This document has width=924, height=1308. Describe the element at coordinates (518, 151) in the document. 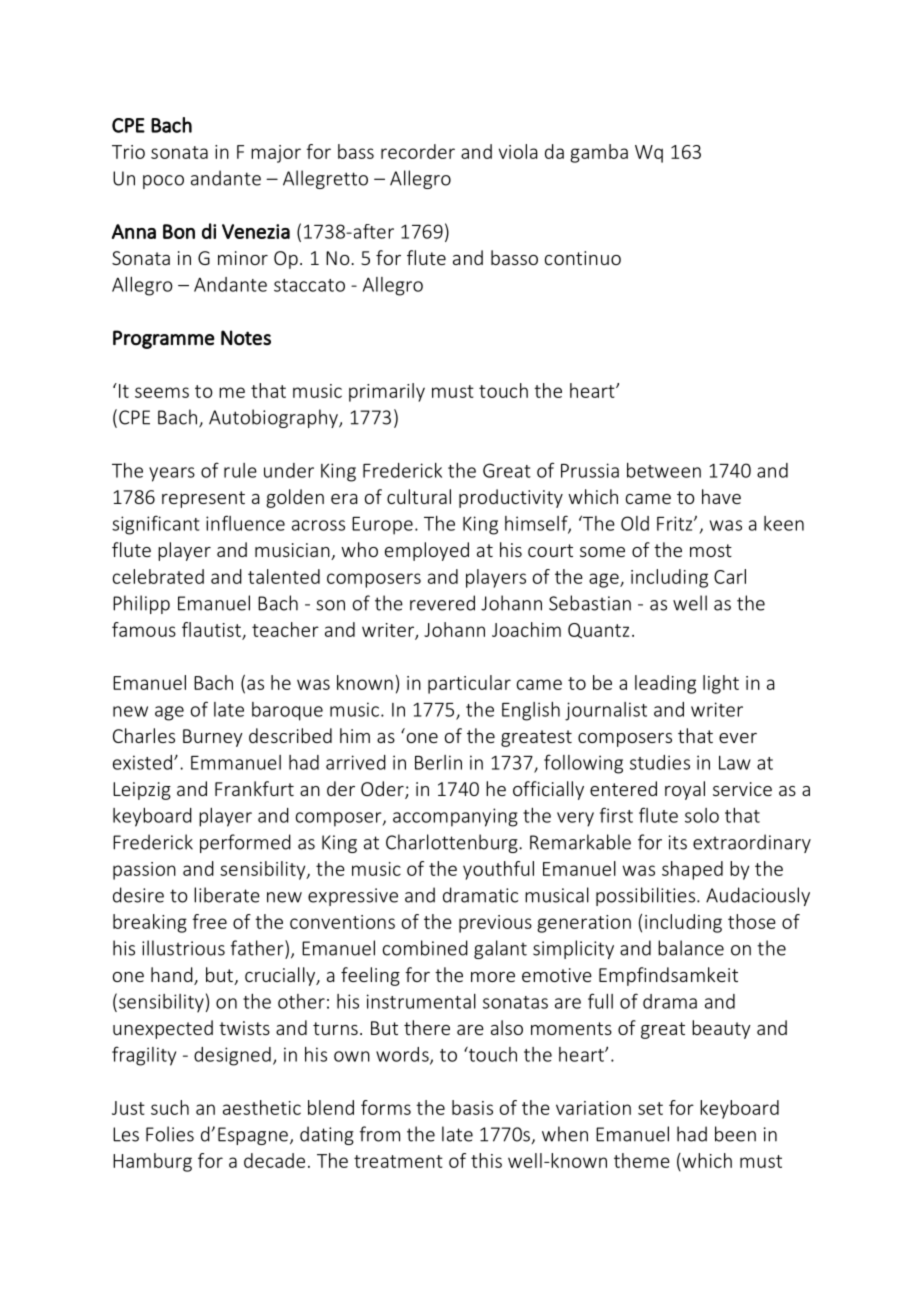

I see `viola` at that location.
